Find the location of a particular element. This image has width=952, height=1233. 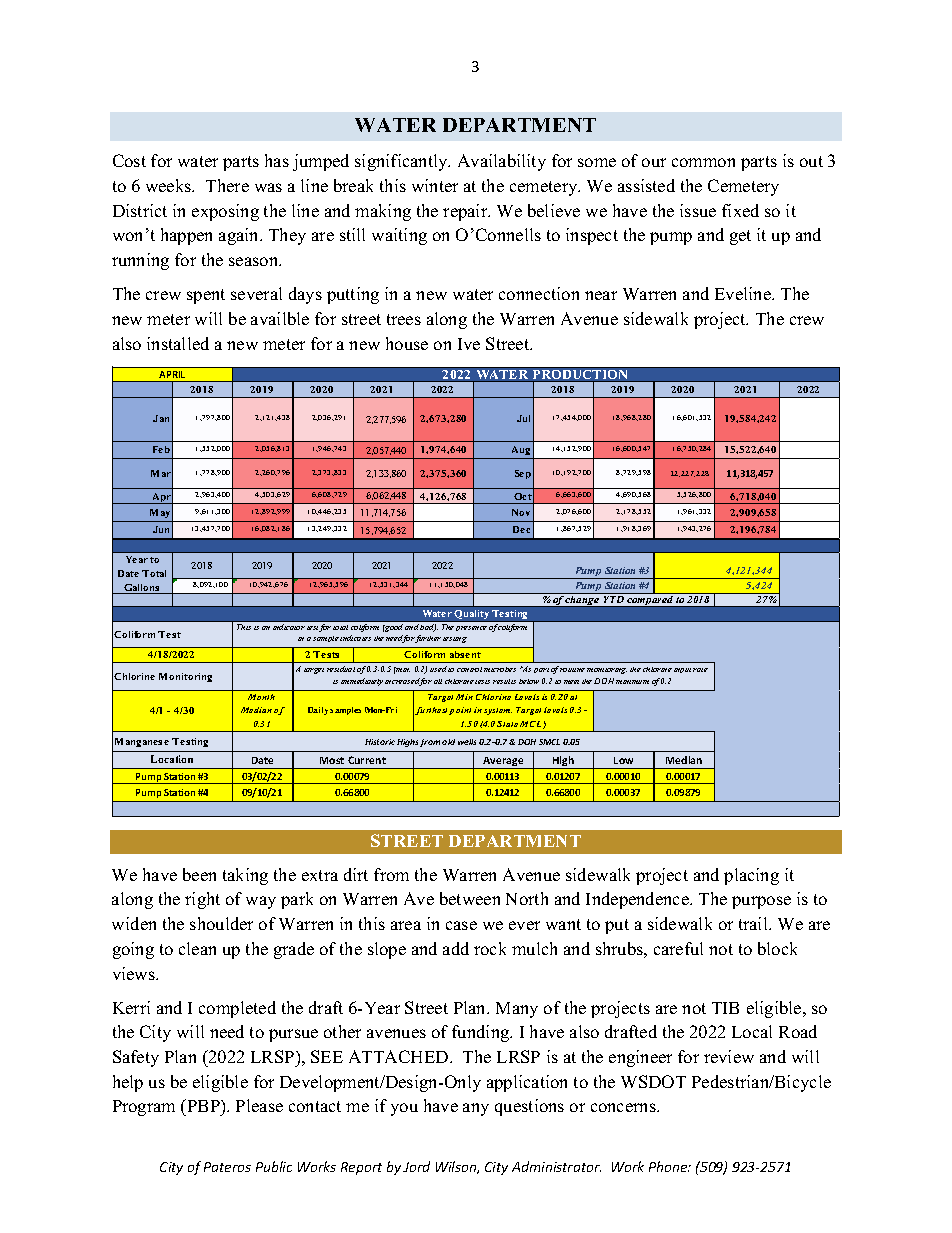

installed is located at coordinates (178, 343).
